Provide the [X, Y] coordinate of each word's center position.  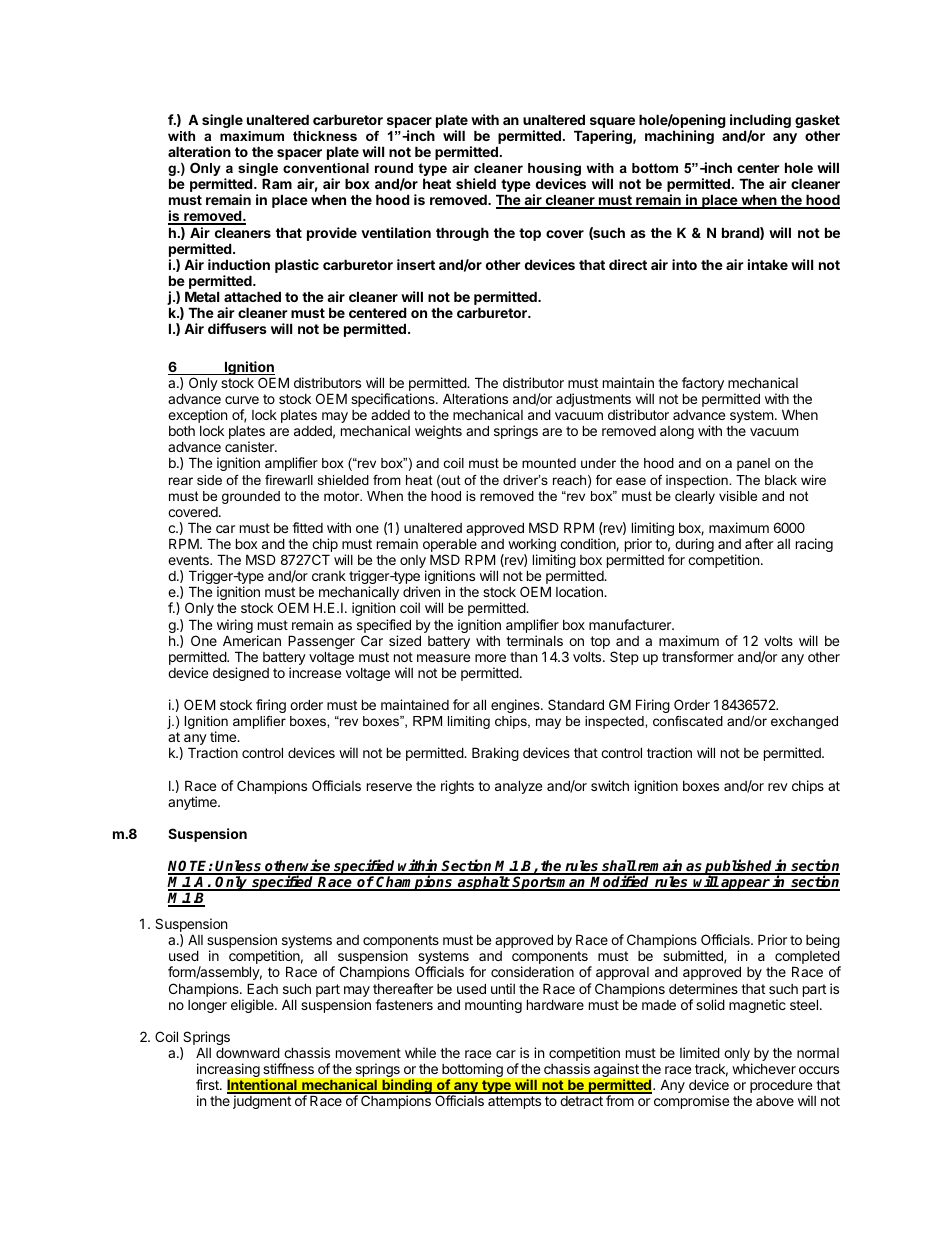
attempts [514, 1102]
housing [554, 171]
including [760, 122]
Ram [277, 183]
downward [248, 1052]
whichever [764, 1068]
